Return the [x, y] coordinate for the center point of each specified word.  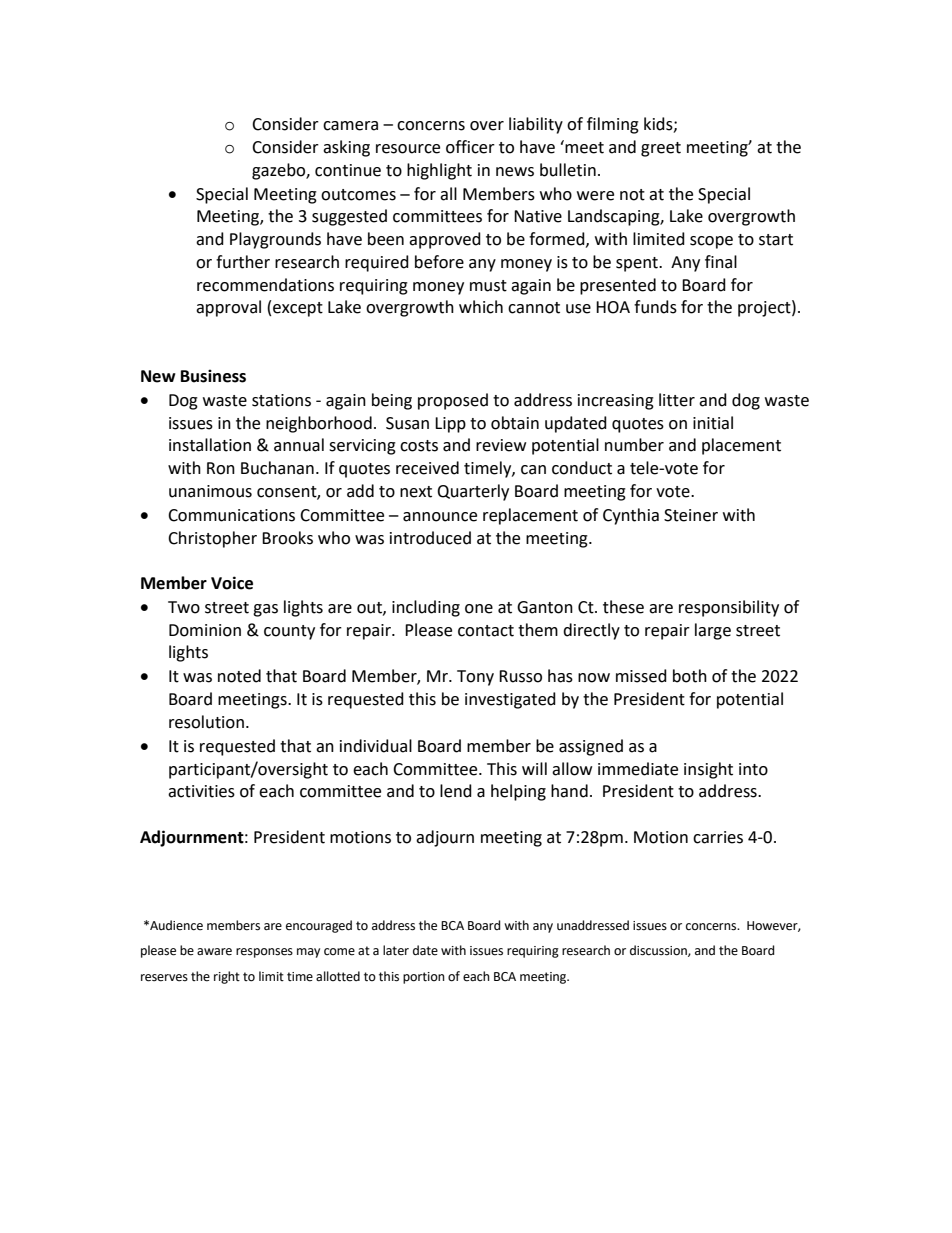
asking [346, 148]
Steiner [691, 515]
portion [424, 978]
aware [214, 952]
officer [470, 147]
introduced [430, 538]
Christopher [212, 539]
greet [661, 149]
